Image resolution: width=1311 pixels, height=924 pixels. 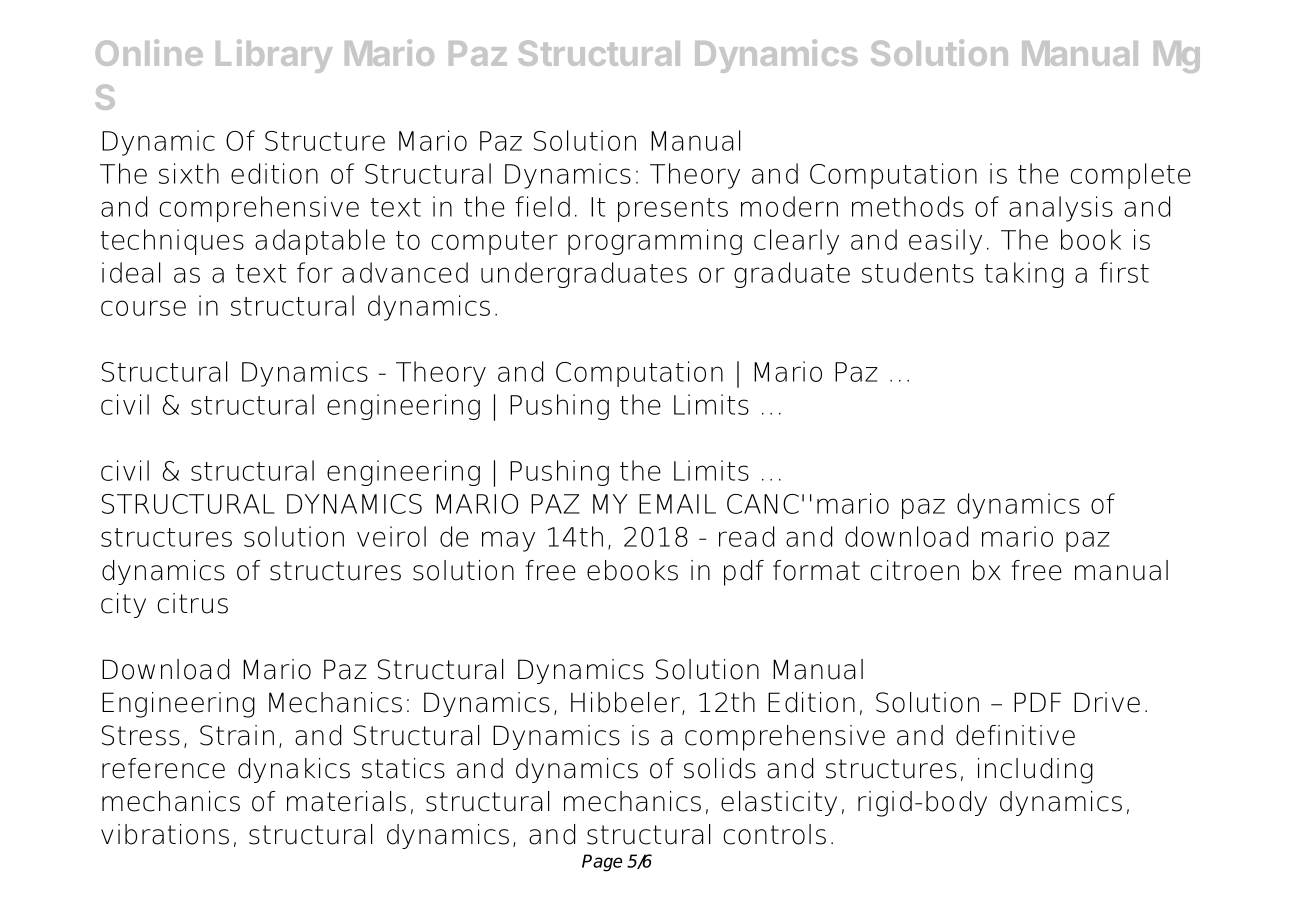 I want to click on vibrations, so click(x=165, y=834).
